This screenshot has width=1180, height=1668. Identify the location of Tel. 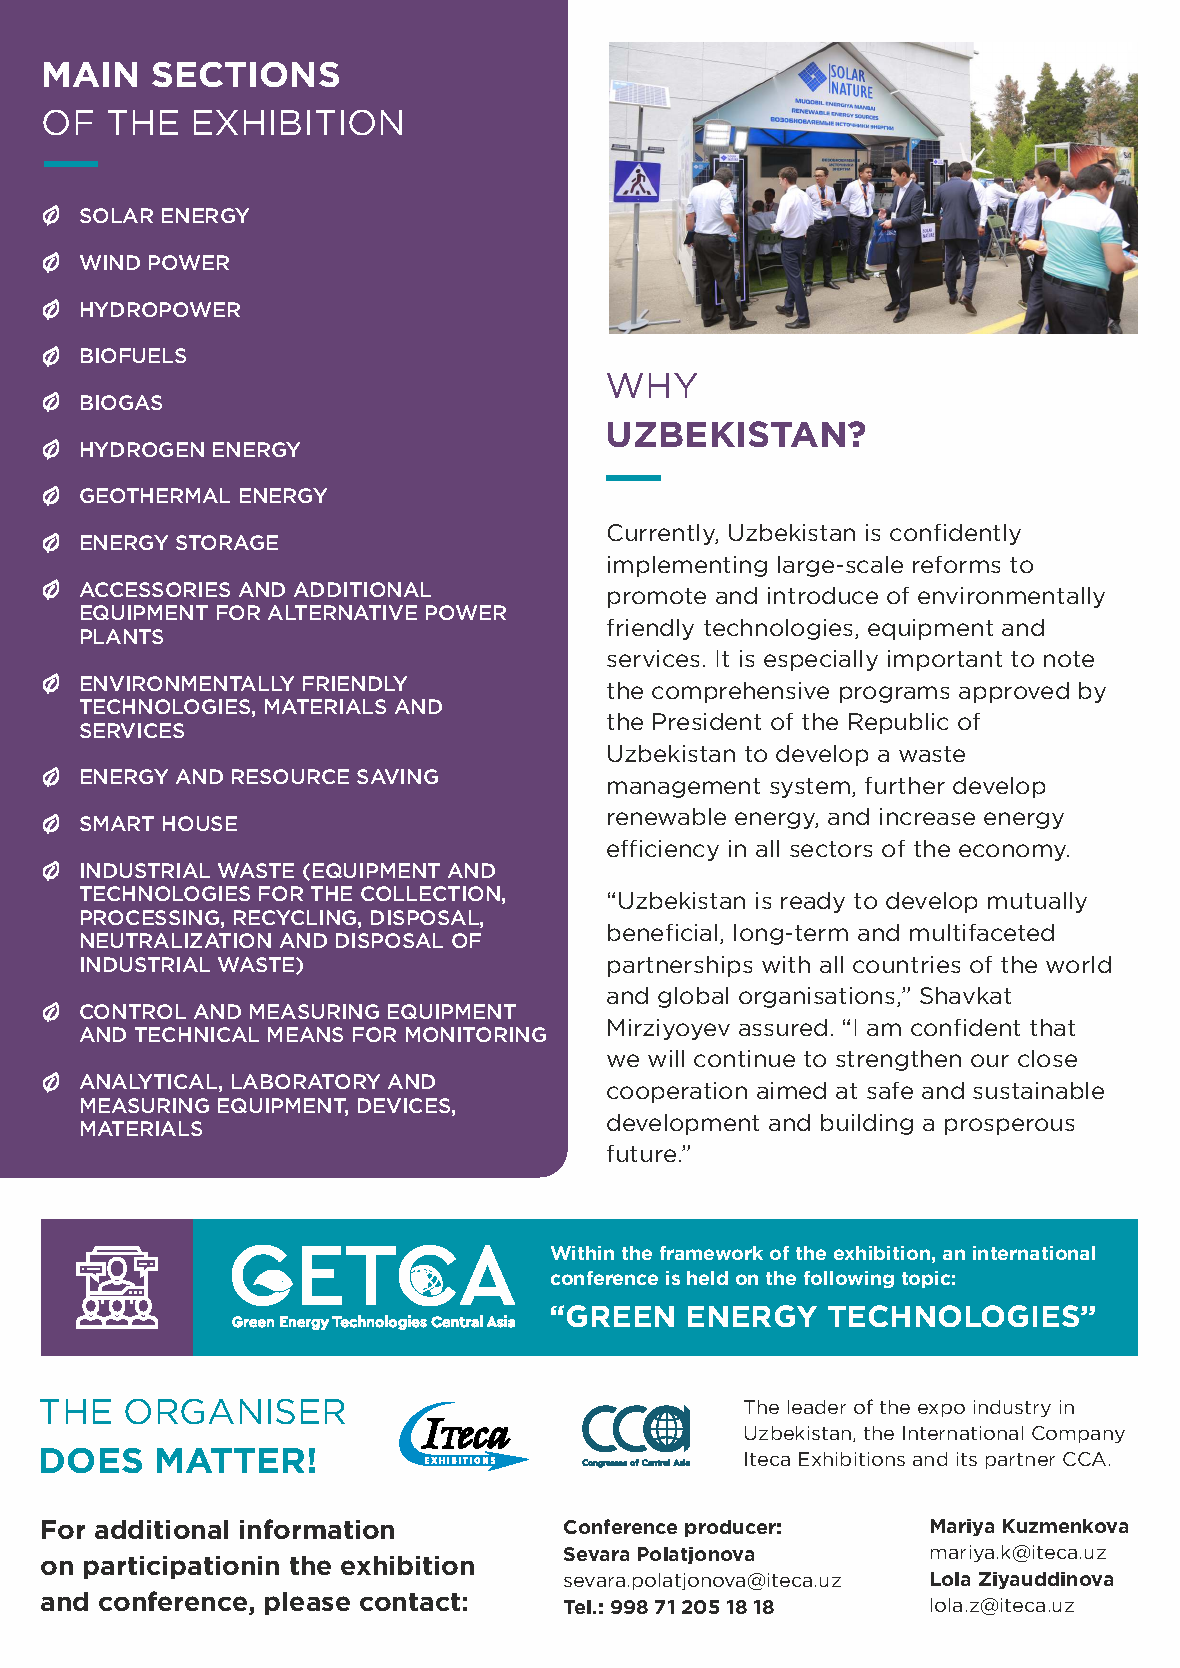
(579, 1607).
